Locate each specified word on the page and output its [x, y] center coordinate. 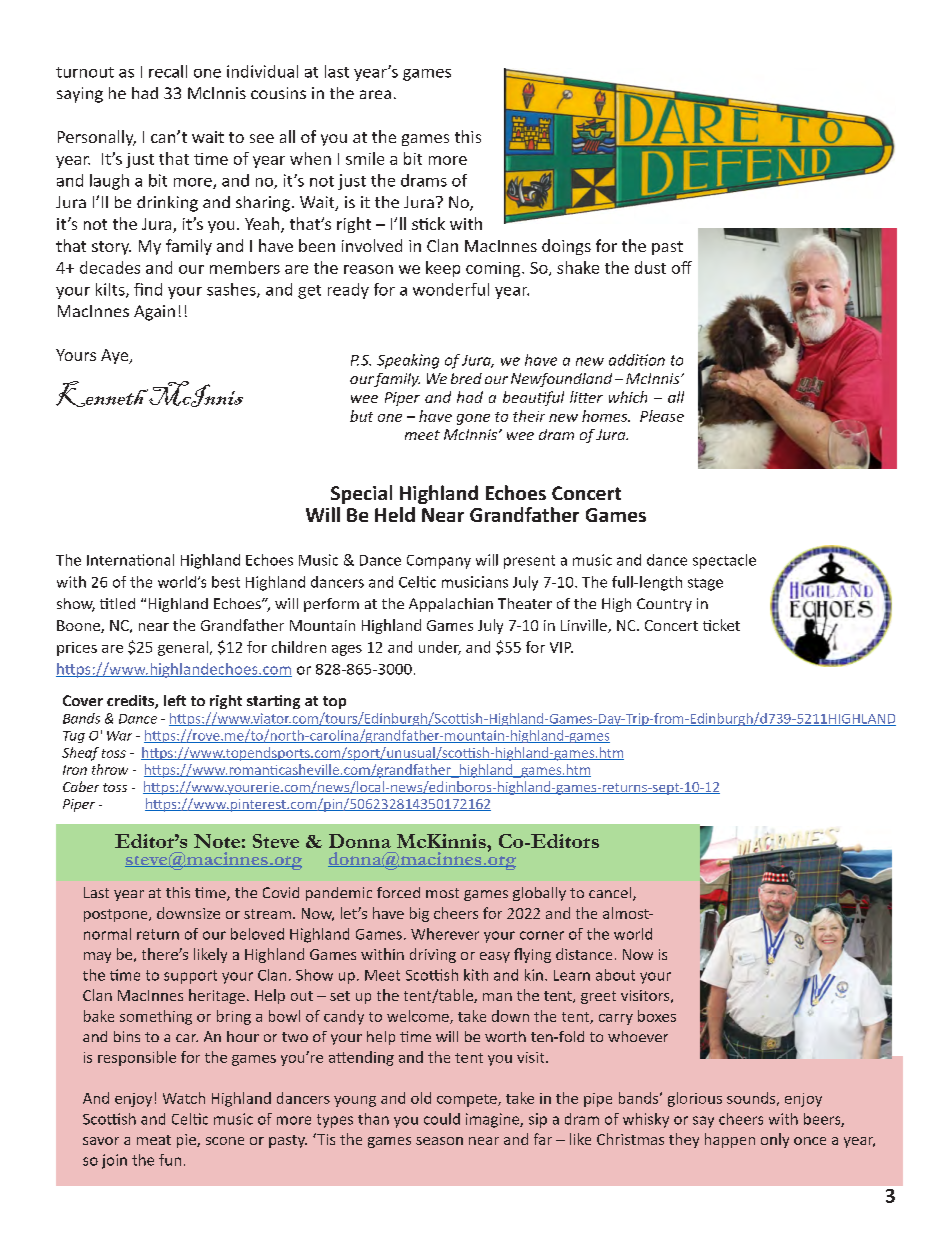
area [375, 94]
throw [110, 769]
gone [473, 419]
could [442, 1119]
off [682, 267]
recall [168, 71]
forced [398, 892]
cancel [611, 894]
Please [662, 416]
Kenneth [102, 394]
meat [154, 1140]
